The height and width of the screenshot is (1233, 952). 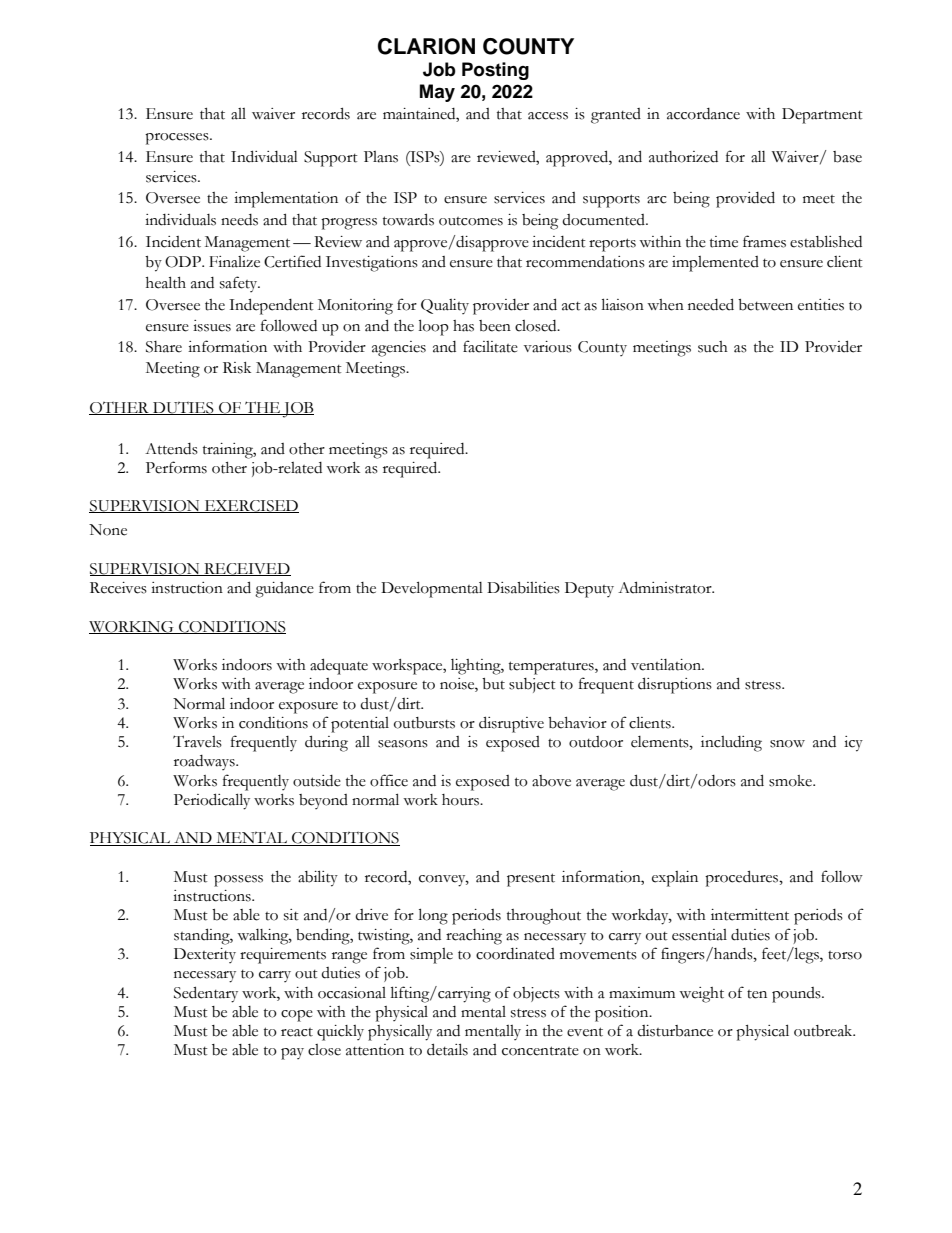 I want to click on details, so click(x=447, y=1049).
